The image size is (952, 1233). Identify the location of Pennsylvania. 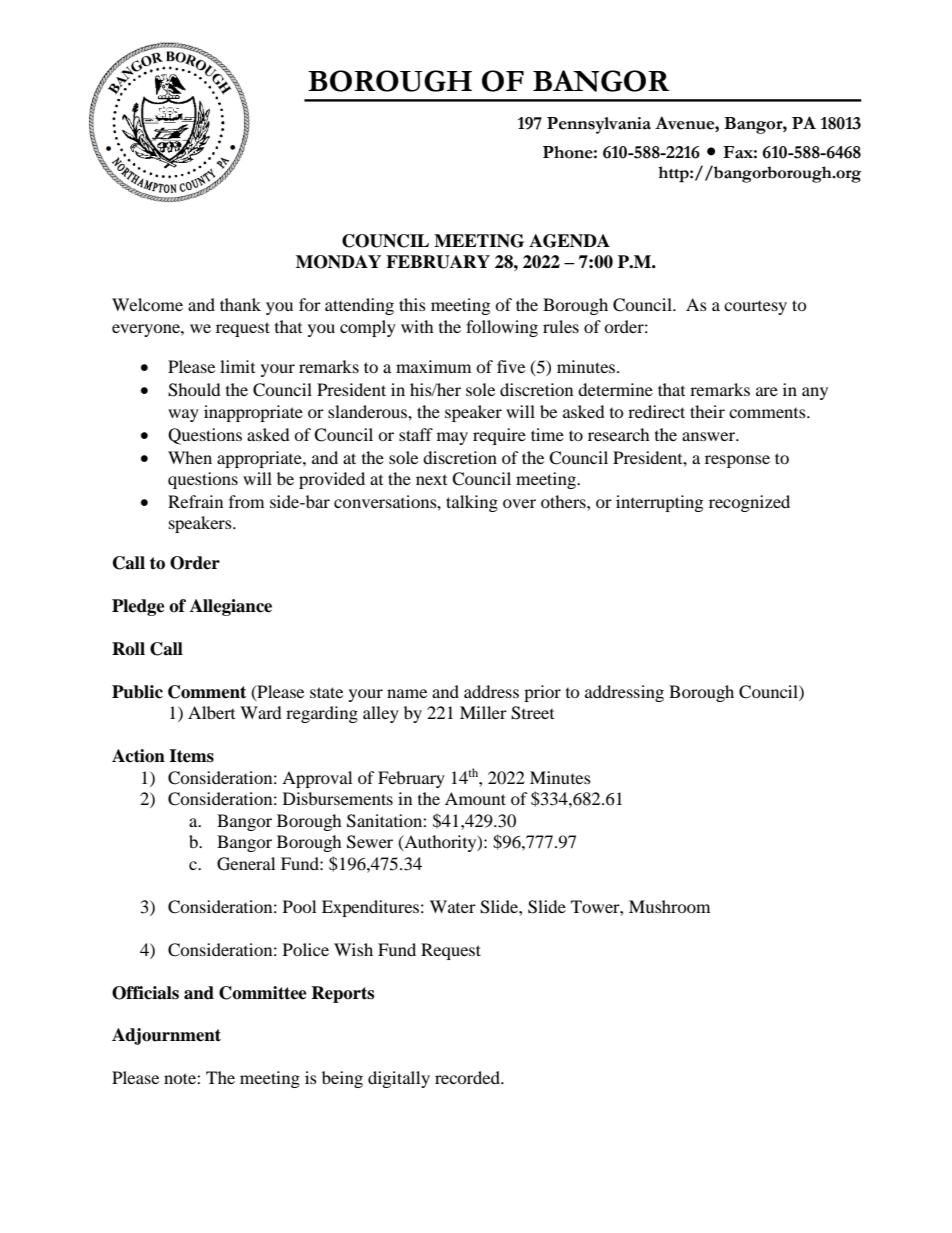
(599, 125).
